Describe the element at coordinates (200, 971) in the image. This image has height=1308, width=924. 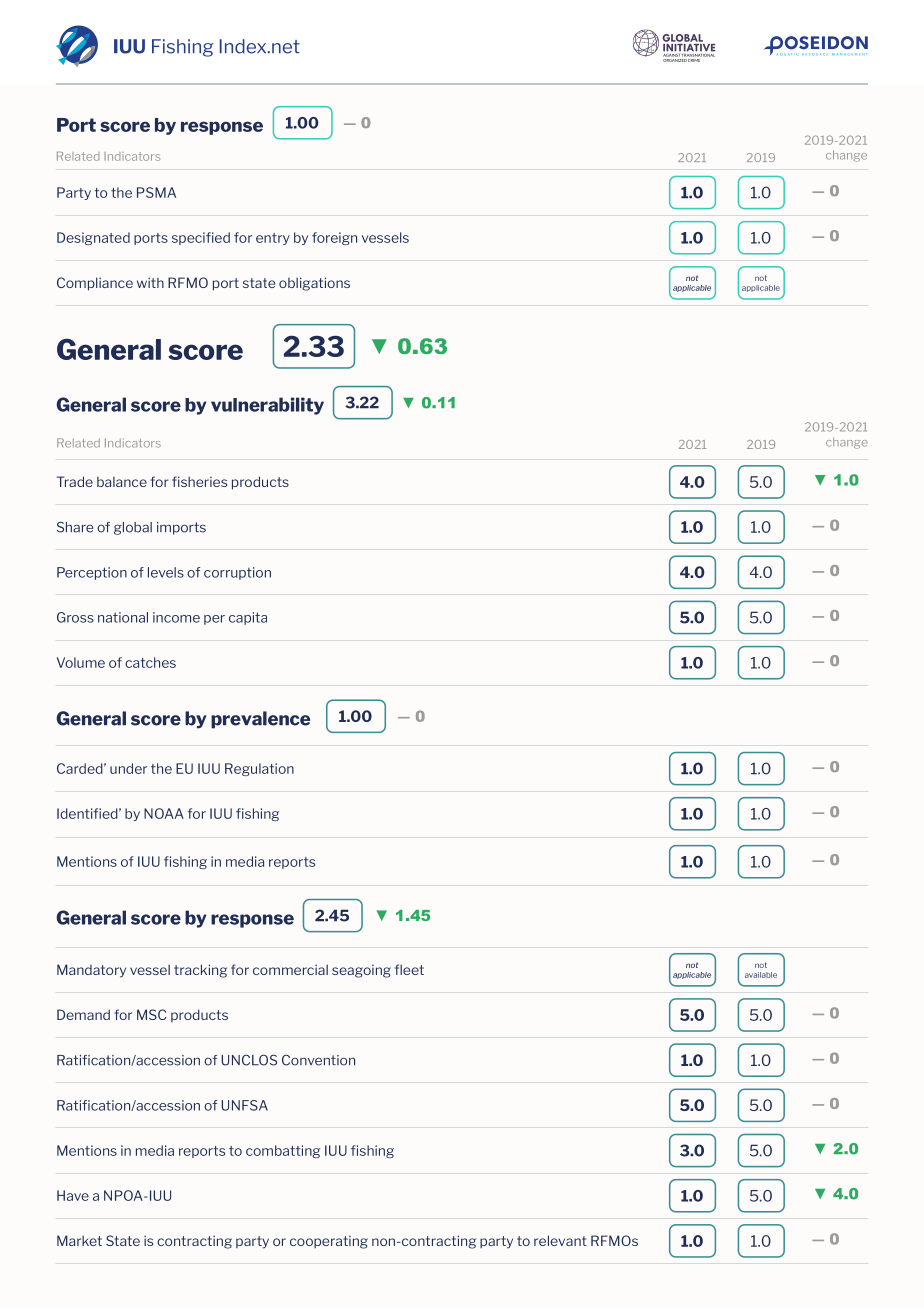
I see `tracking` at that location.
